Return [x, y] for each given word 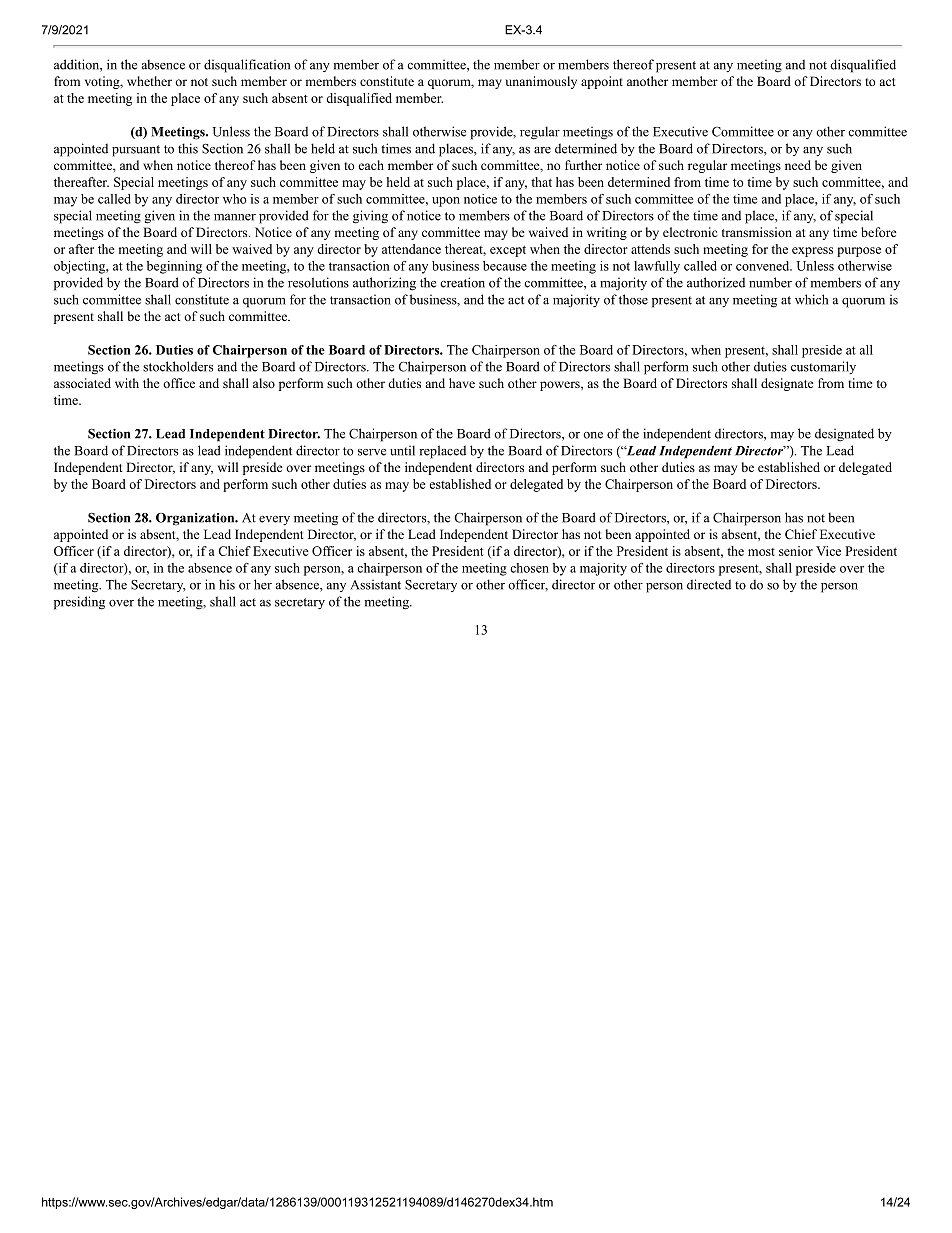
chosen [529, 568]
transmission [757, 232]
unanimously [541, 82]
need [798, 165]
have [462, 383]
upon [446, 202]
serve [372, 452]
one [593, 435]
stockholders [178, 366]
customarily [823, 367]
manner [235, 217]
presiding [79, 603]
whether [149, 81]
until [402, 450]
